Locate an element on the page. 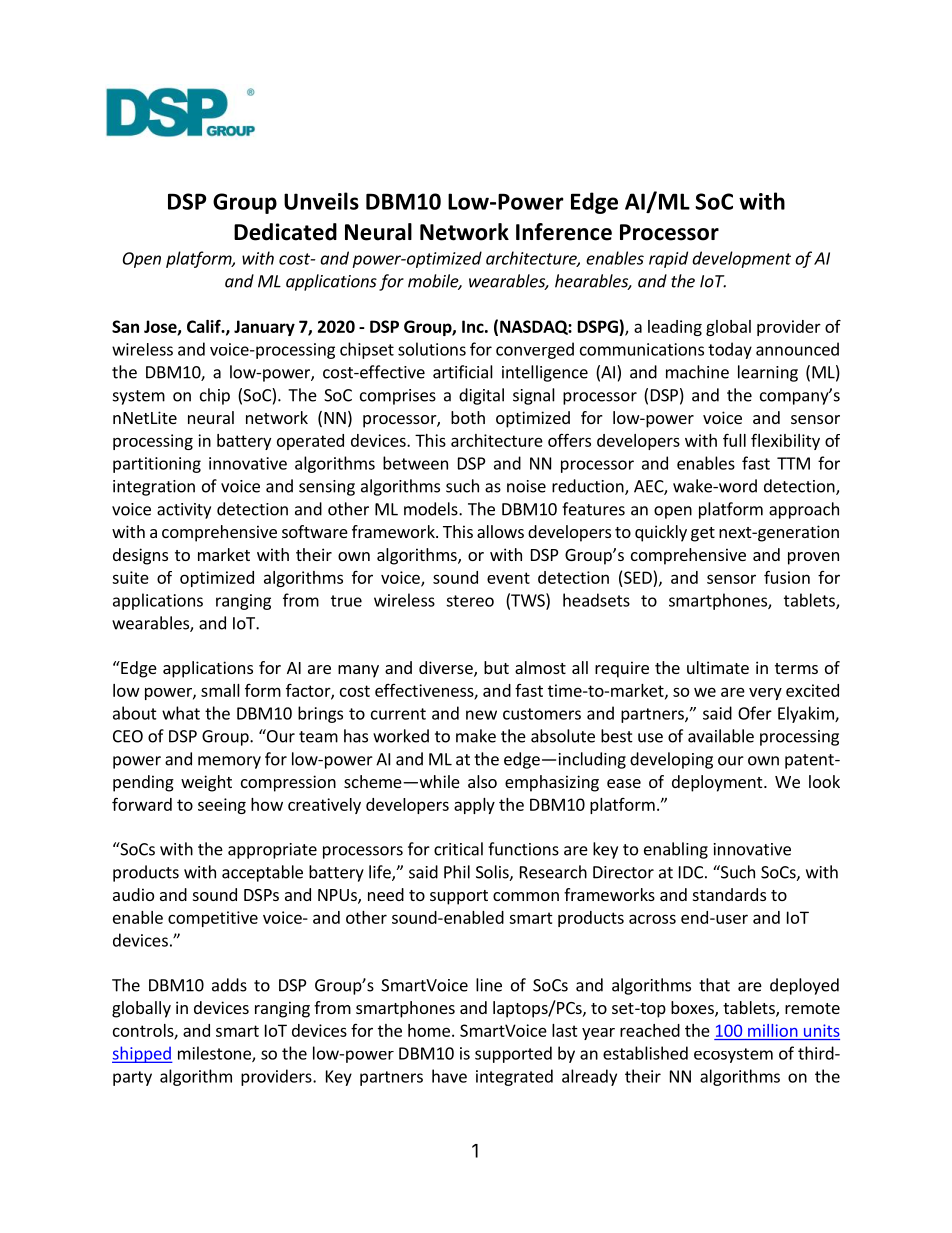 Image resolution: width=952 pixels, height=1233 pixels. Dedicated is located at coordinates (285, 232).
